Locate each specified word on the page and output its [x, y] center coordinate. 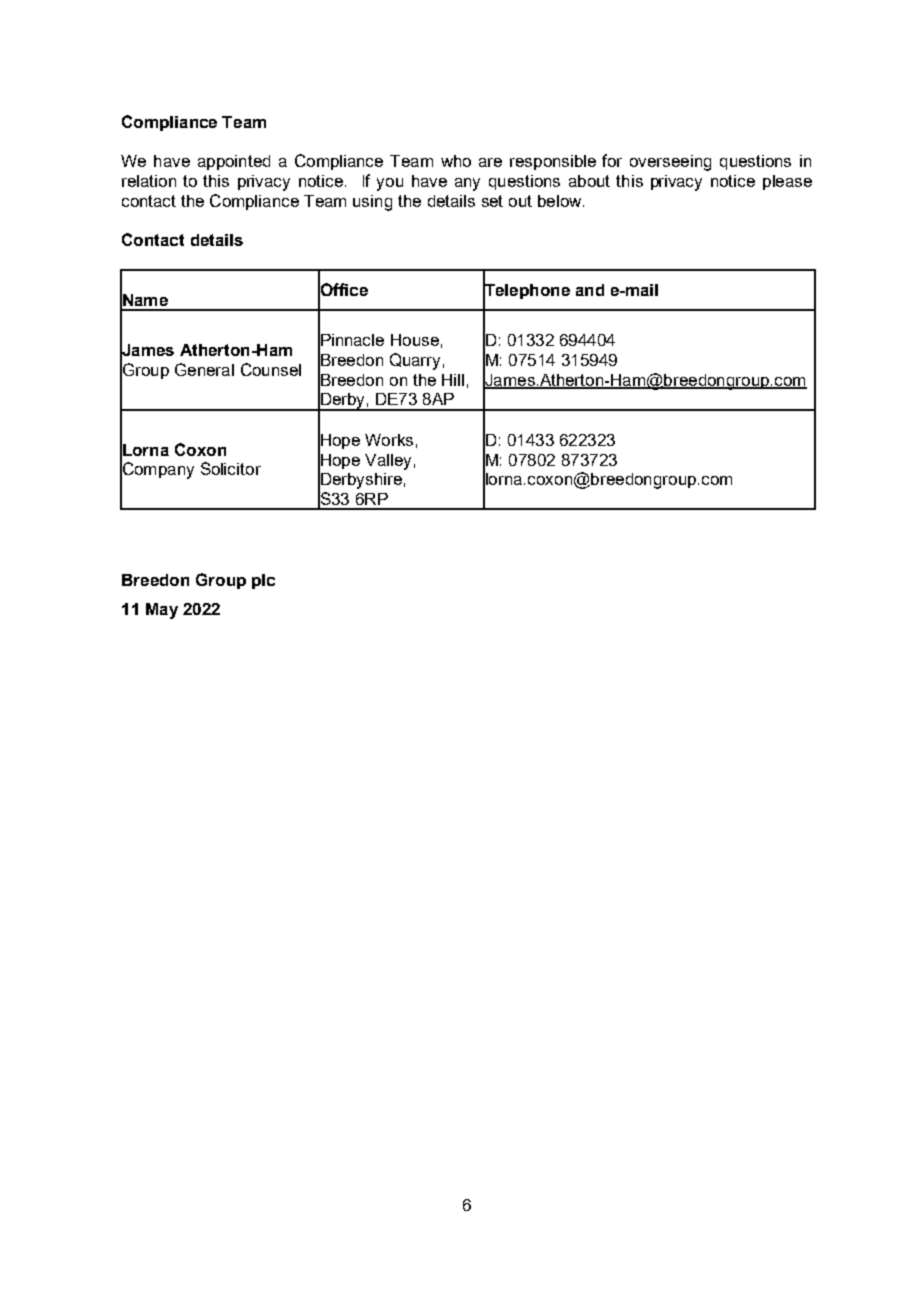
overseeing [670, 163]
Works [389, 440]
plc [263, 581]
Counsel [271, 369]
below [561, 201]
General [204, 369]
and [590, 290]
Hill [453, 380]
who [456, 161]
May [162, 611]
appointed [234, 162]
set [492, 201]
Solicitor [231, 468]
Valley [388, 462]
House [415, 340]
